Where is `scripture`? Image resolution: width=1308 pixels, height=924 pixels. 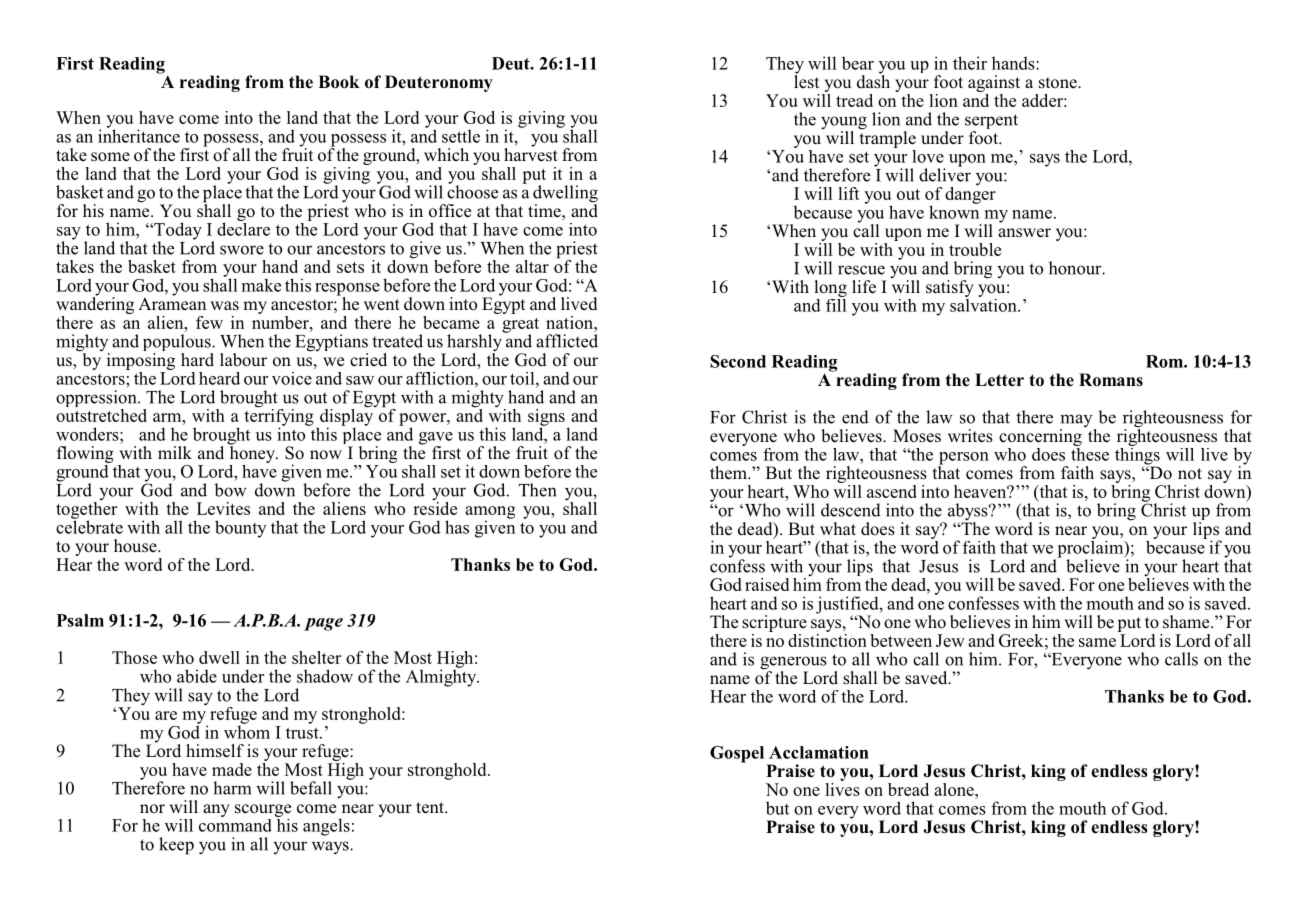 scripture is located at coordinates (774, 625).
